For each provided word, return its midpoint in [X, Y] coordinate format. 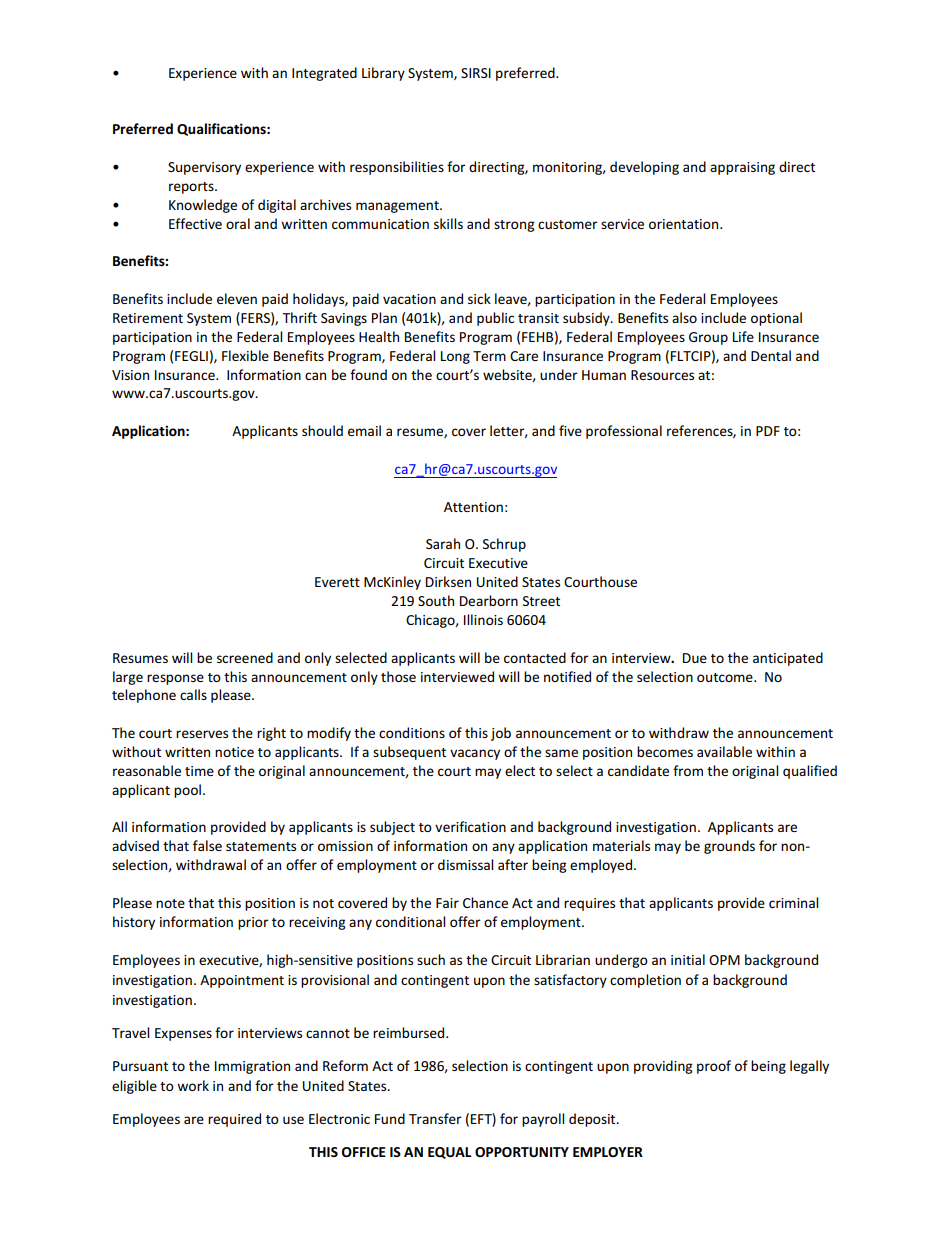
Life [743, 336]
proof [714, 1067]
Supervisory [204, 168]
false [207, 845]
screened [245, 657]
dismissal [465, 864]
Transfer [435, 1118]
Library [383, 74]
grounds [729, 847]
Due [695, 658]
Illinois [483, 619]
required [234, 1120]
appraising [742, 168]
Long [455, 357]
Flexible [245, 355]
